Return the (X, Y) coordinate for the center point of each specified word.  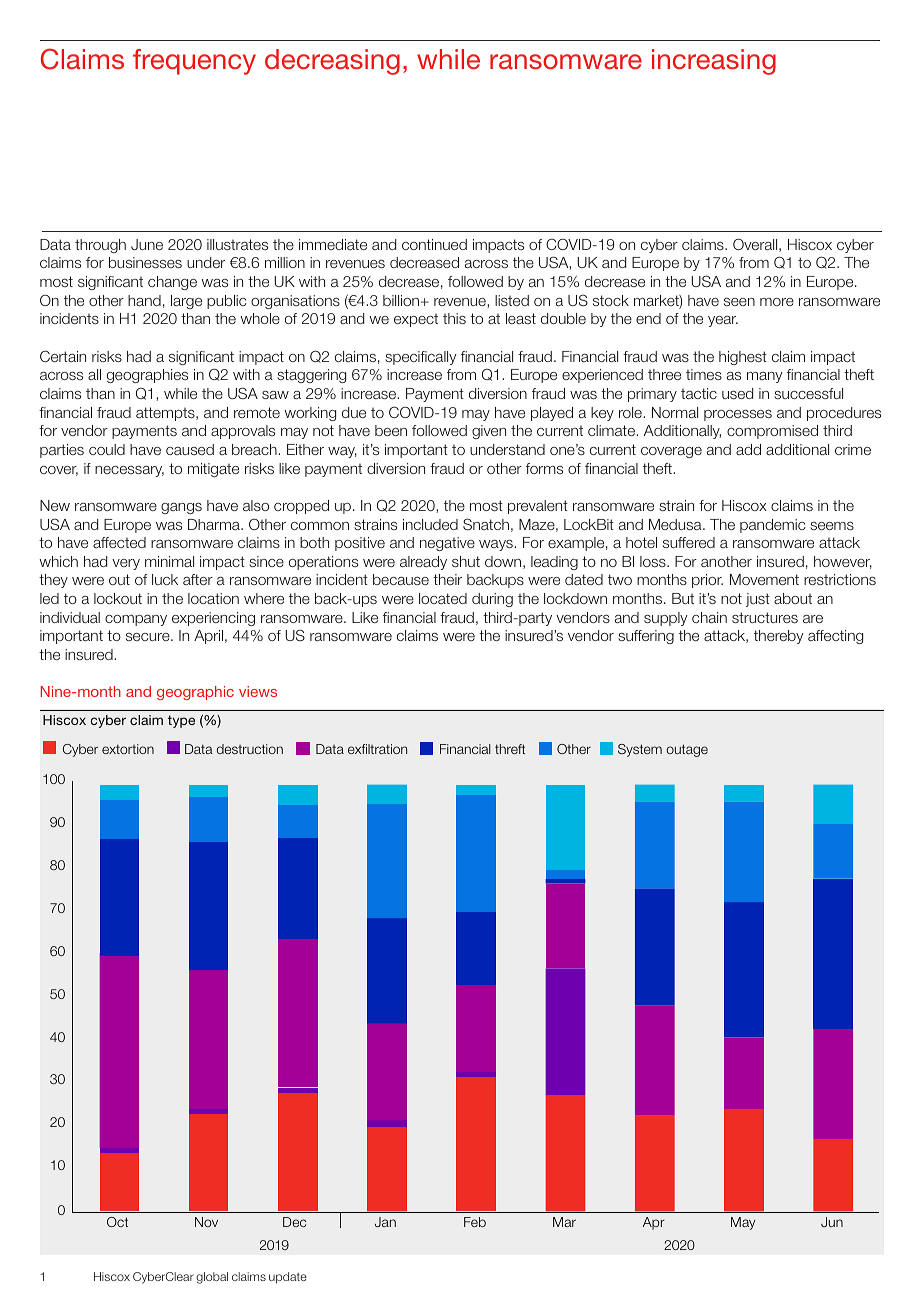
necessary (129, 471)
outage (687, 750)
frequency (194, 62)
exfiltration (377, 749)
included (430, 524)
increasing (714, 62)
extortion (128, 749)
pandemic (772, 526)
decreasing (332, 62)
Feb (475, 1222)
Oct (117, 1222)
